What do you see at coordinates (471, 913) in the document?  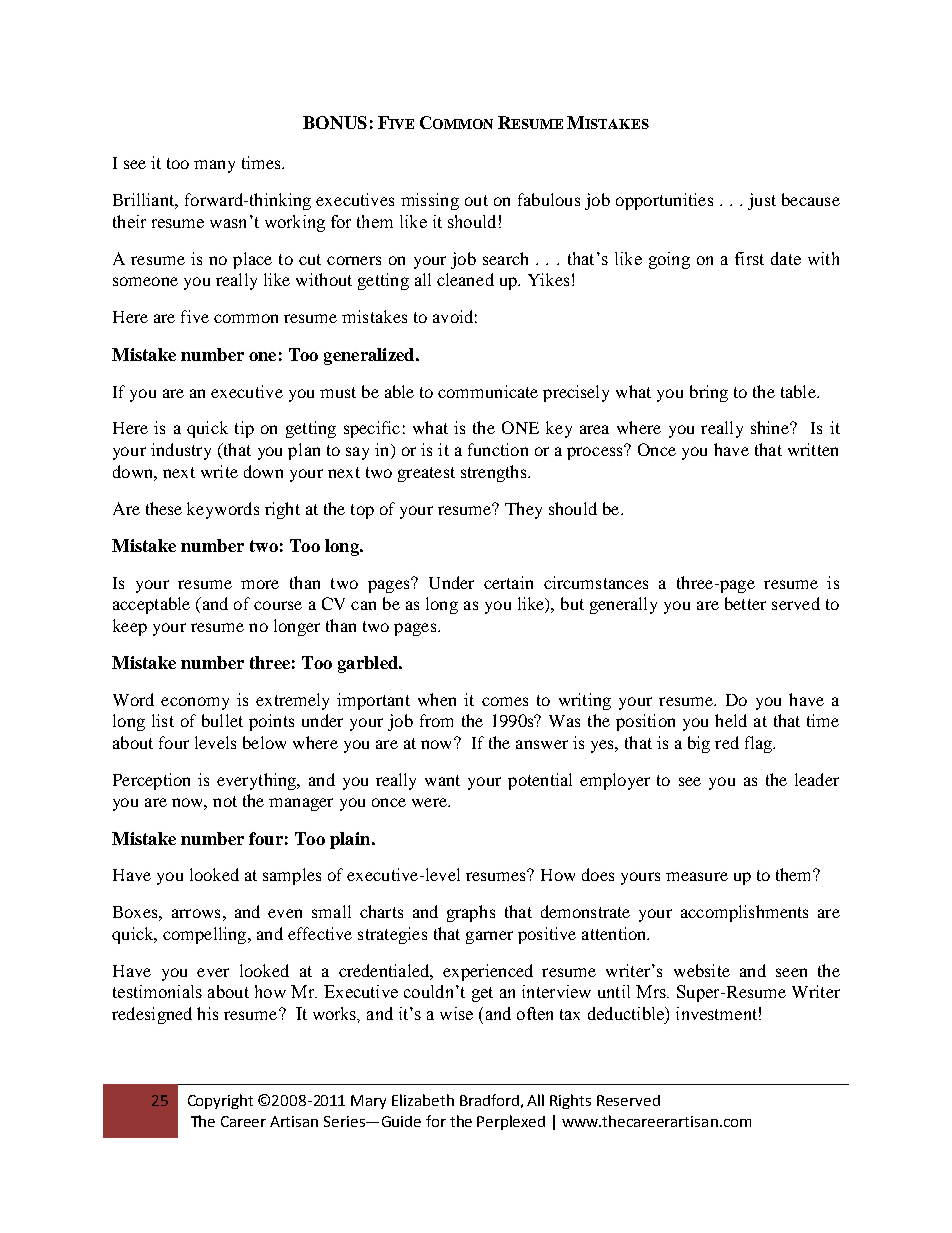 I see `graphs` at bounding box center [471, 913].
